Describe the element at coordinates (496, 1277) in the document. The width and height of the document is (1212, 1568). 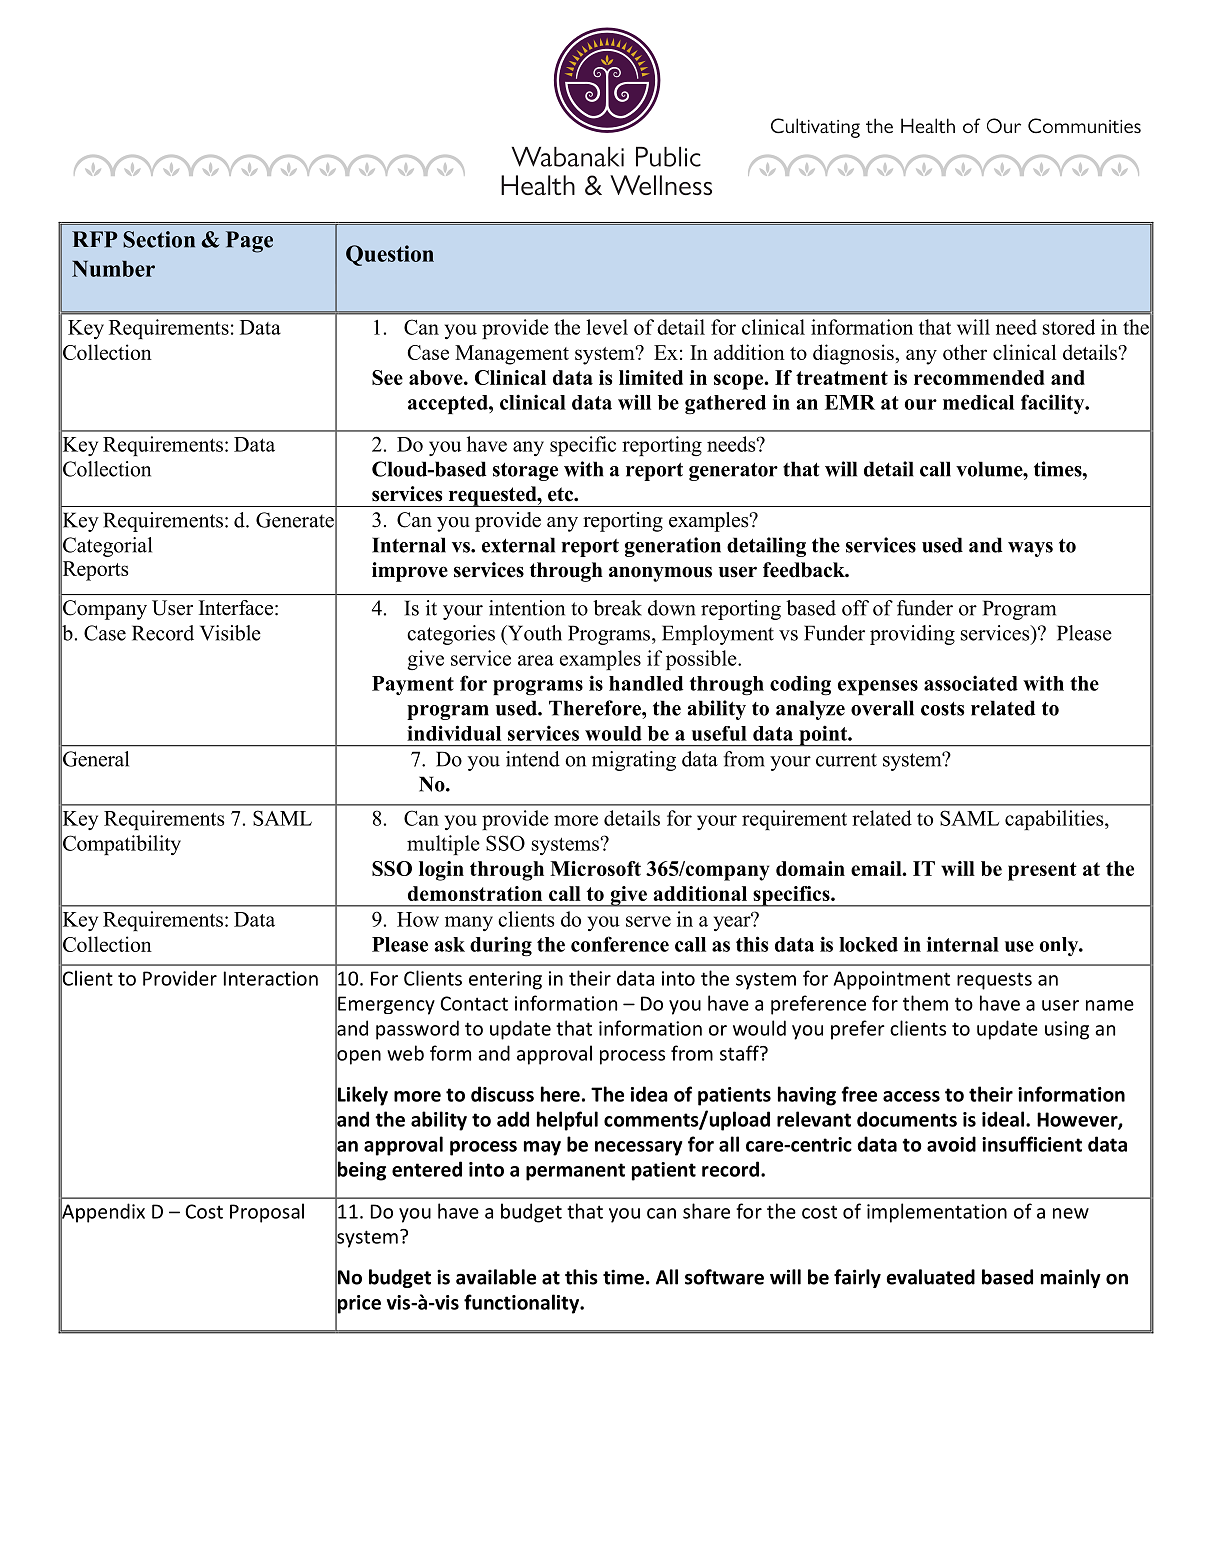
I see `available` at that location.
